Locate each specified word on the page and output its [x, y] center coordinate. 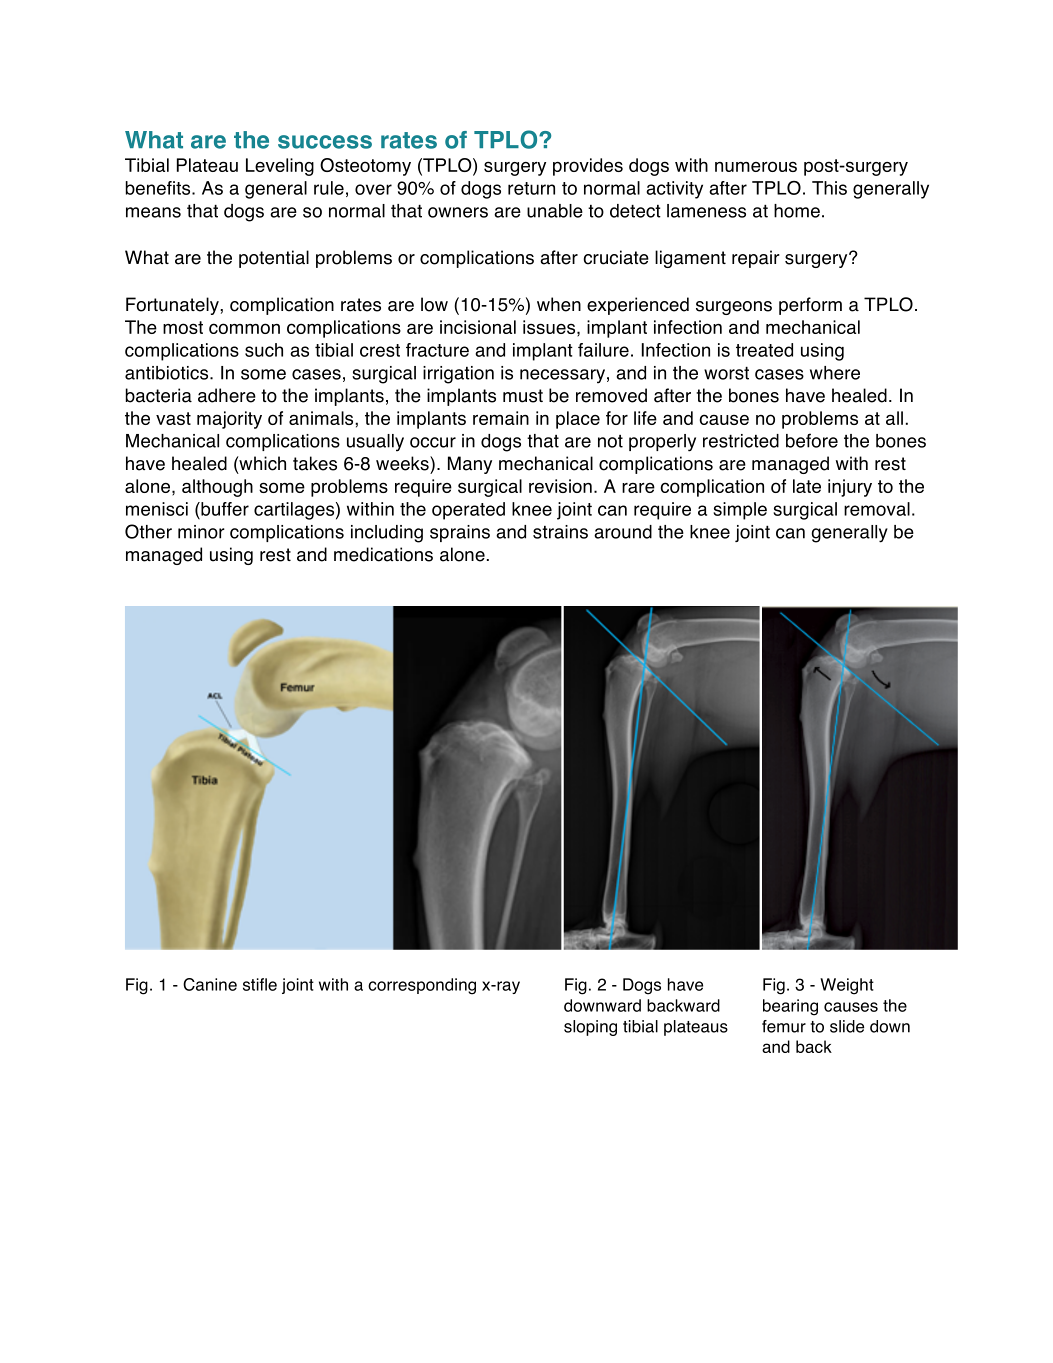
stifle [260, 984]
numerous [756, 166]
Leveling [280, 167]
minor [201, 532]
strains [560, 532]
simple [740, 511]
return [531, 188]
